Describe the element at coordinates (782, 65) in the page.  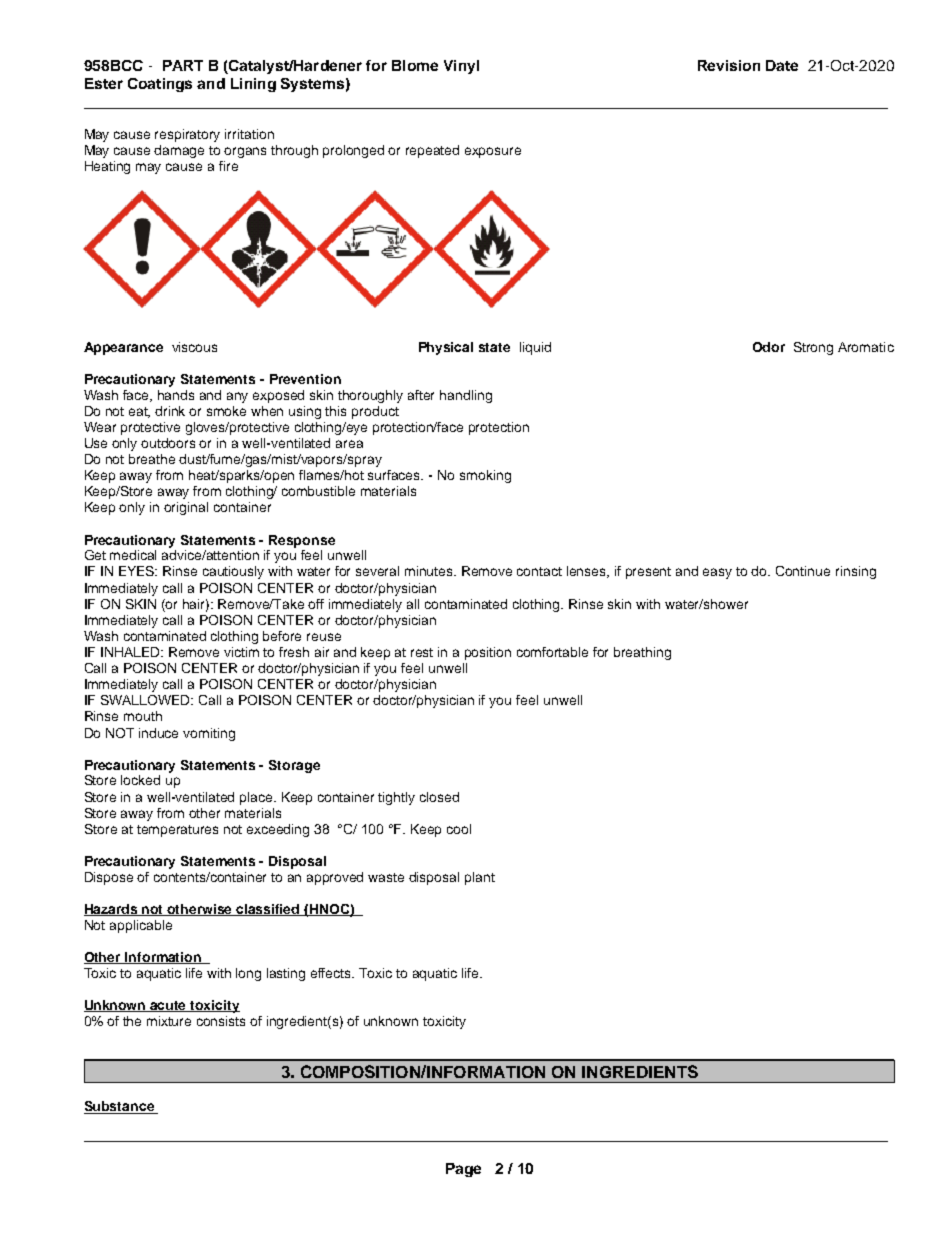
I see `Date` at that location.
